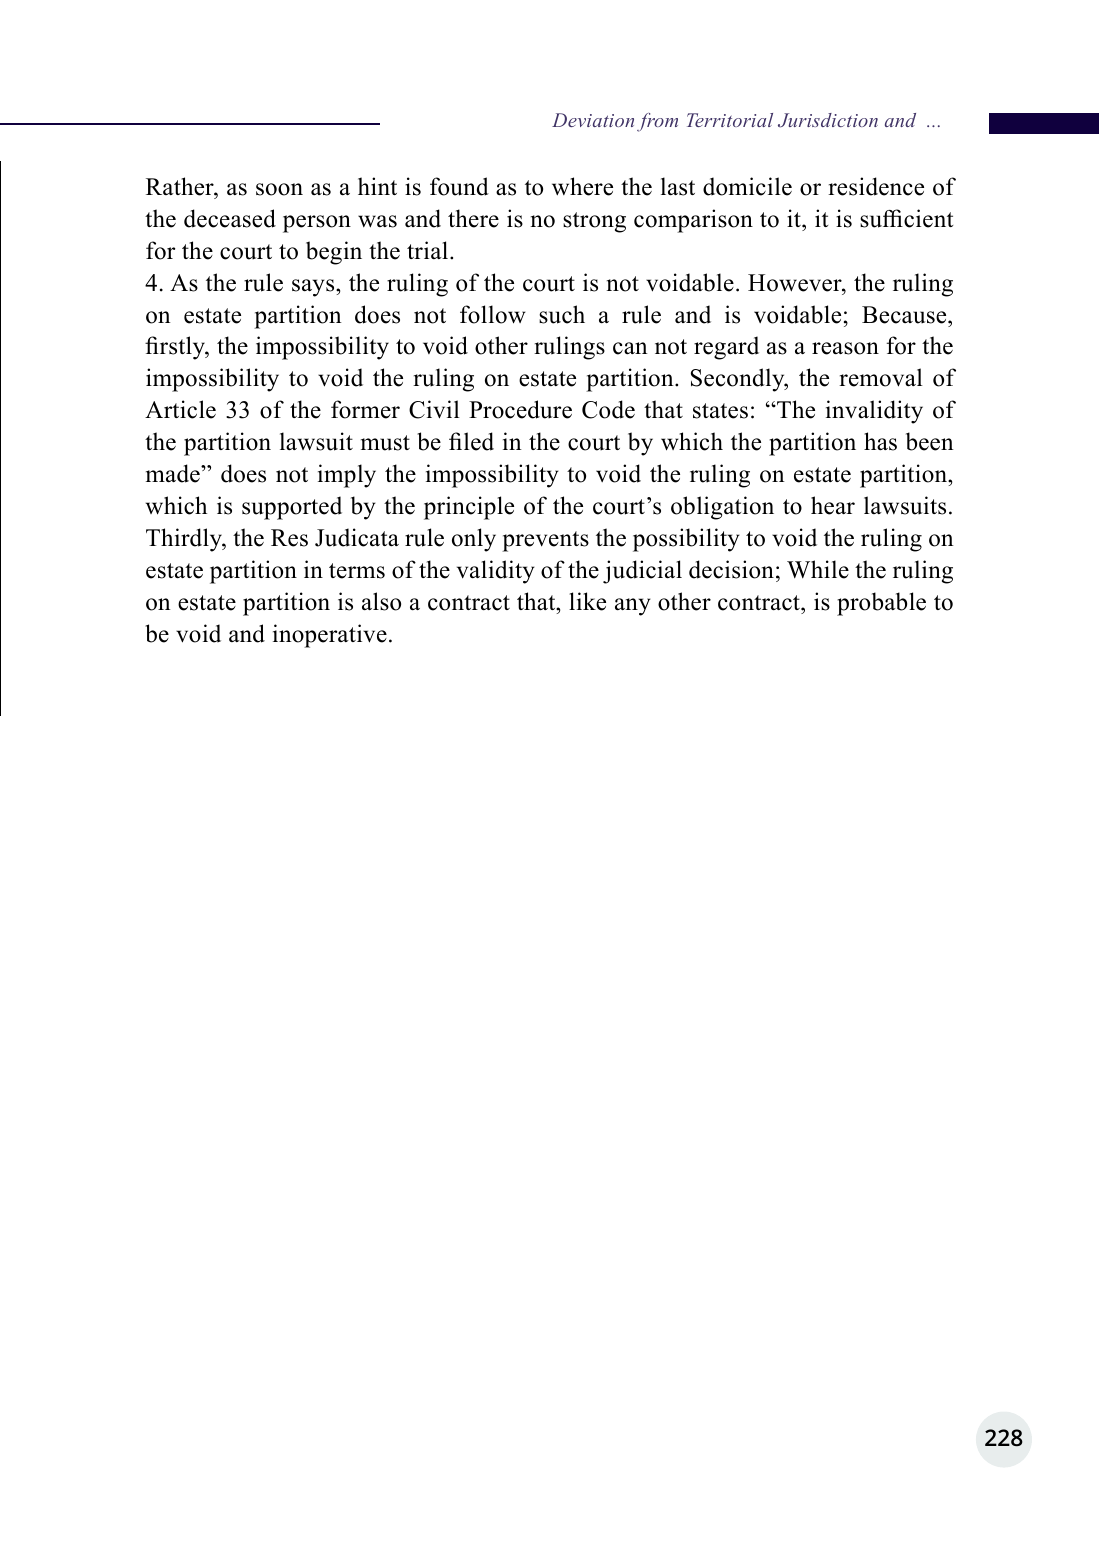  Describe the element at coordinates (880, 441) in the image. I see `has` at that location.
